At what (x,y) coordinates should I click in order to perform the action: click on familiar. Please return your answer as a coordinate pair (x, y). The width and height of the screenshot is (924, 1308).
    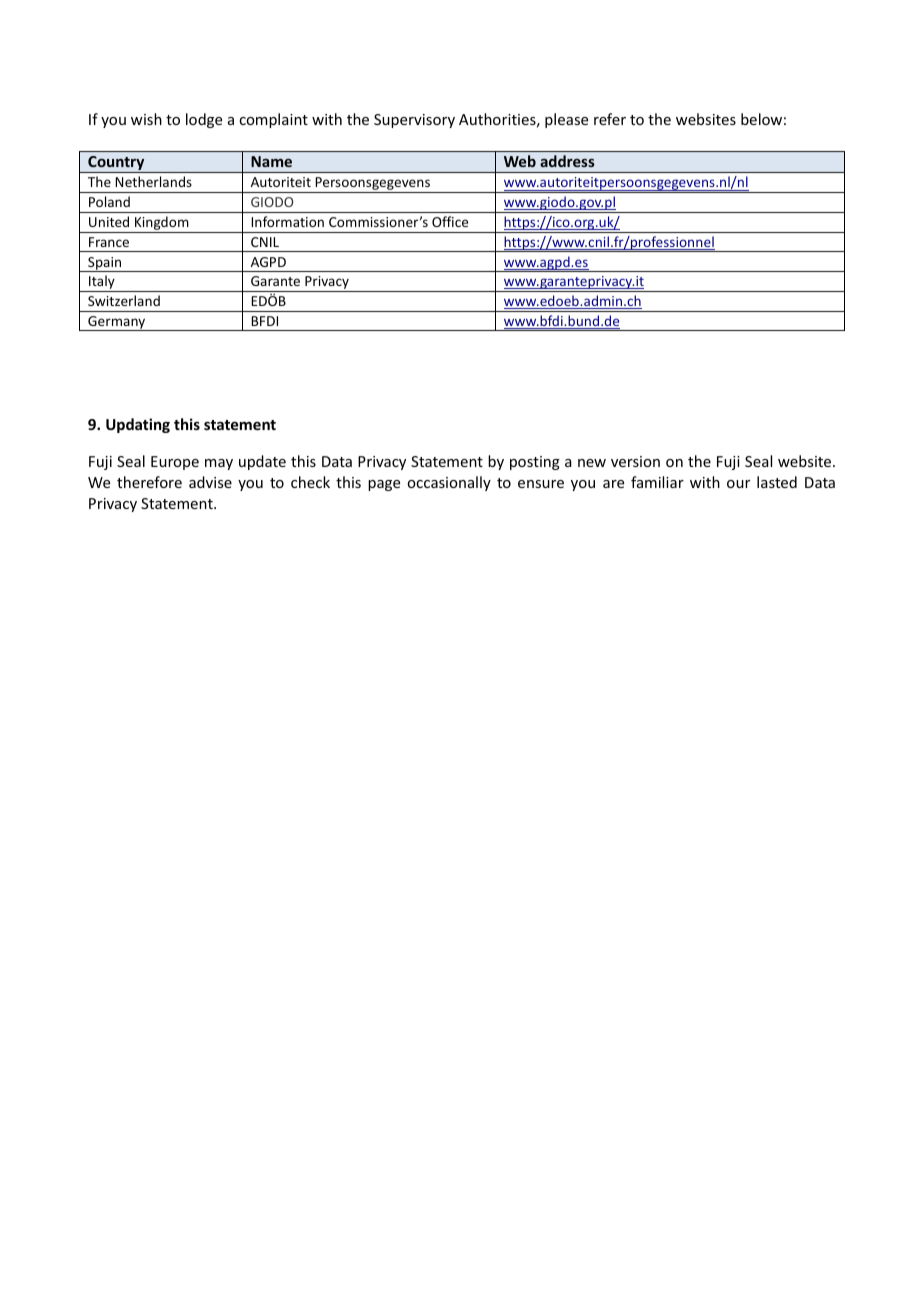
    Looking at the image, I should click on (657, 482).
